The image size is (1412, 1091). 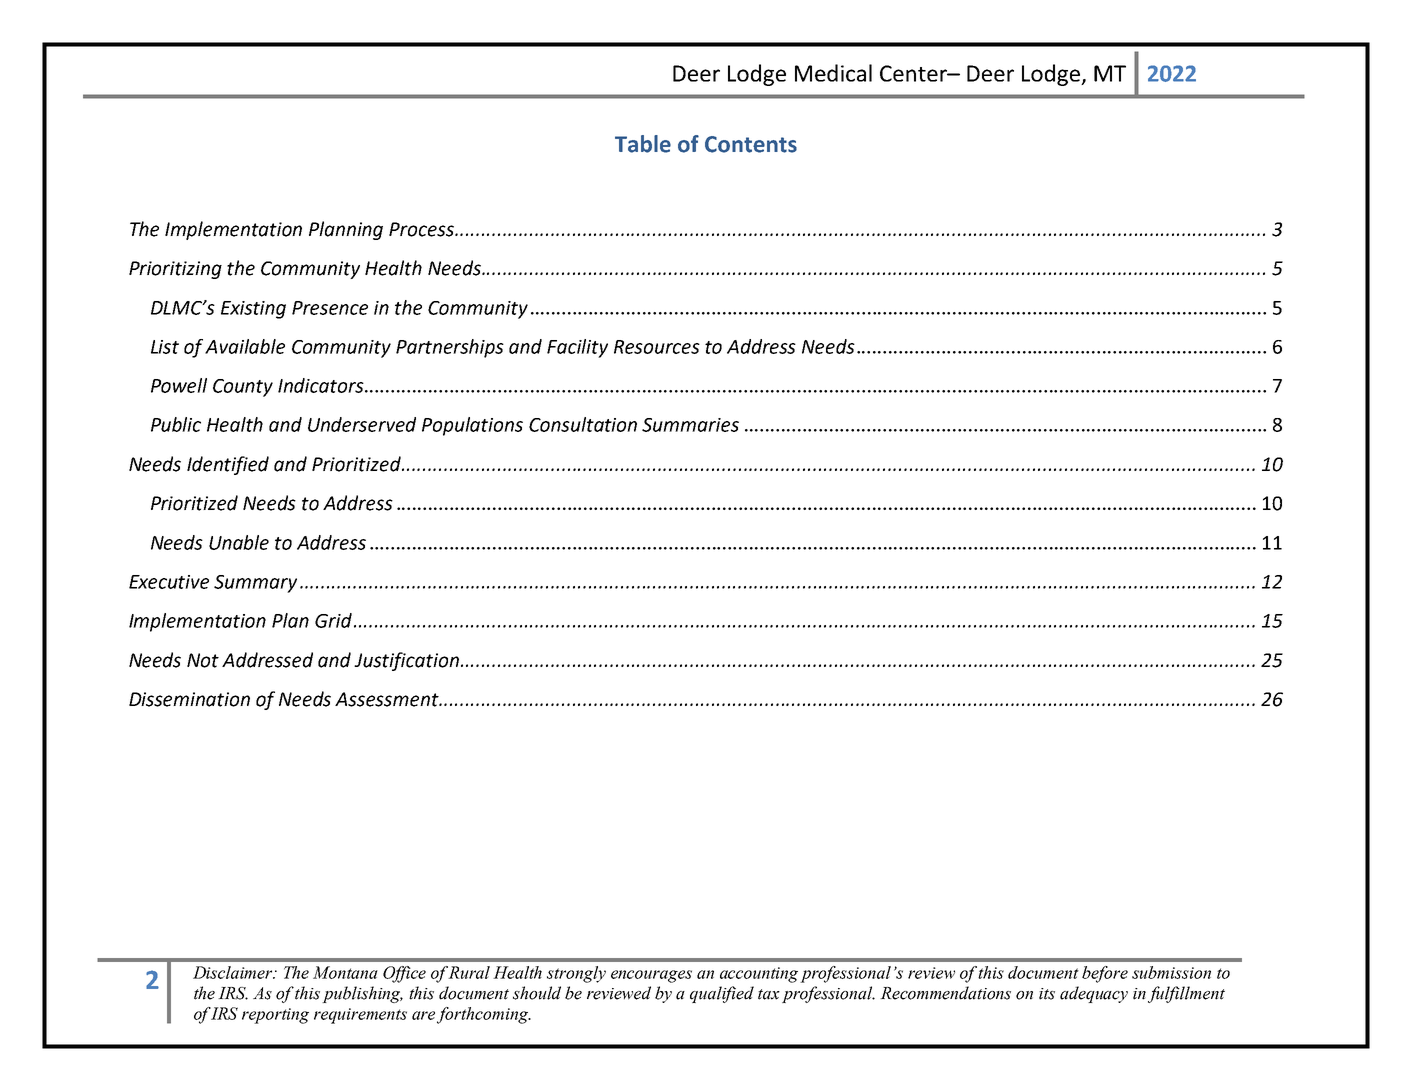 What do you see at coordinates (657, 347) in the document?
I see `Resources` at bounding box center [657, 347].
